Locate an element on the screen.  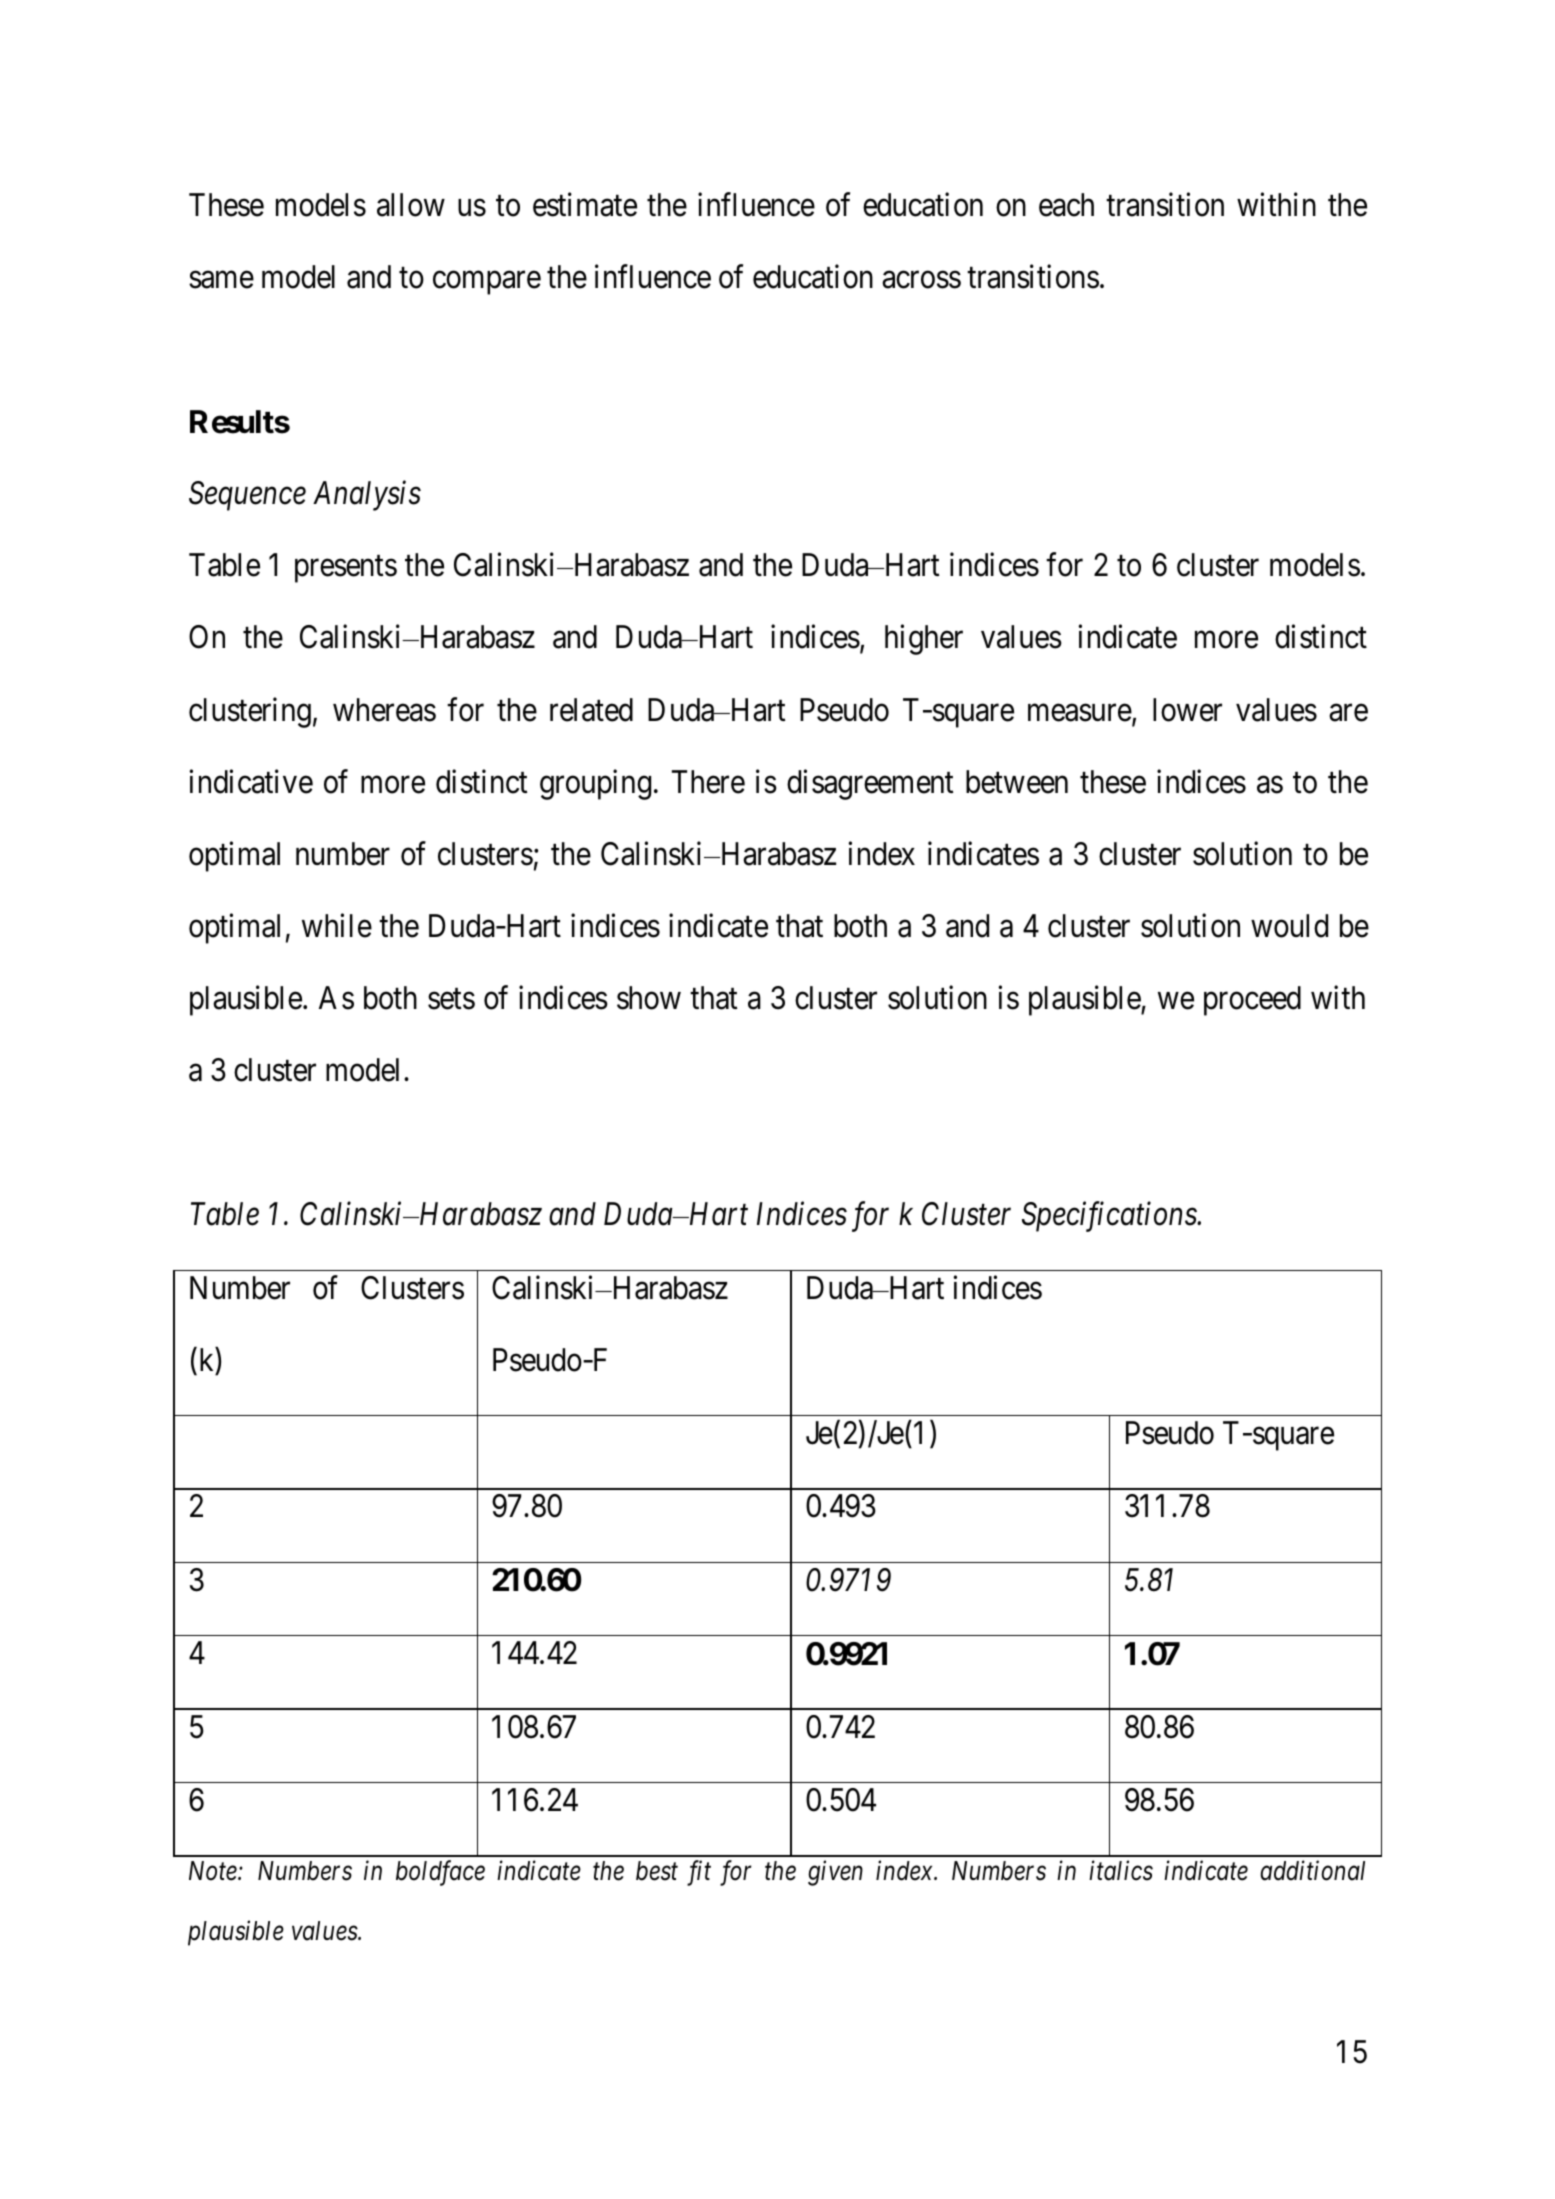
higher is located at coordinates (924, 640).
